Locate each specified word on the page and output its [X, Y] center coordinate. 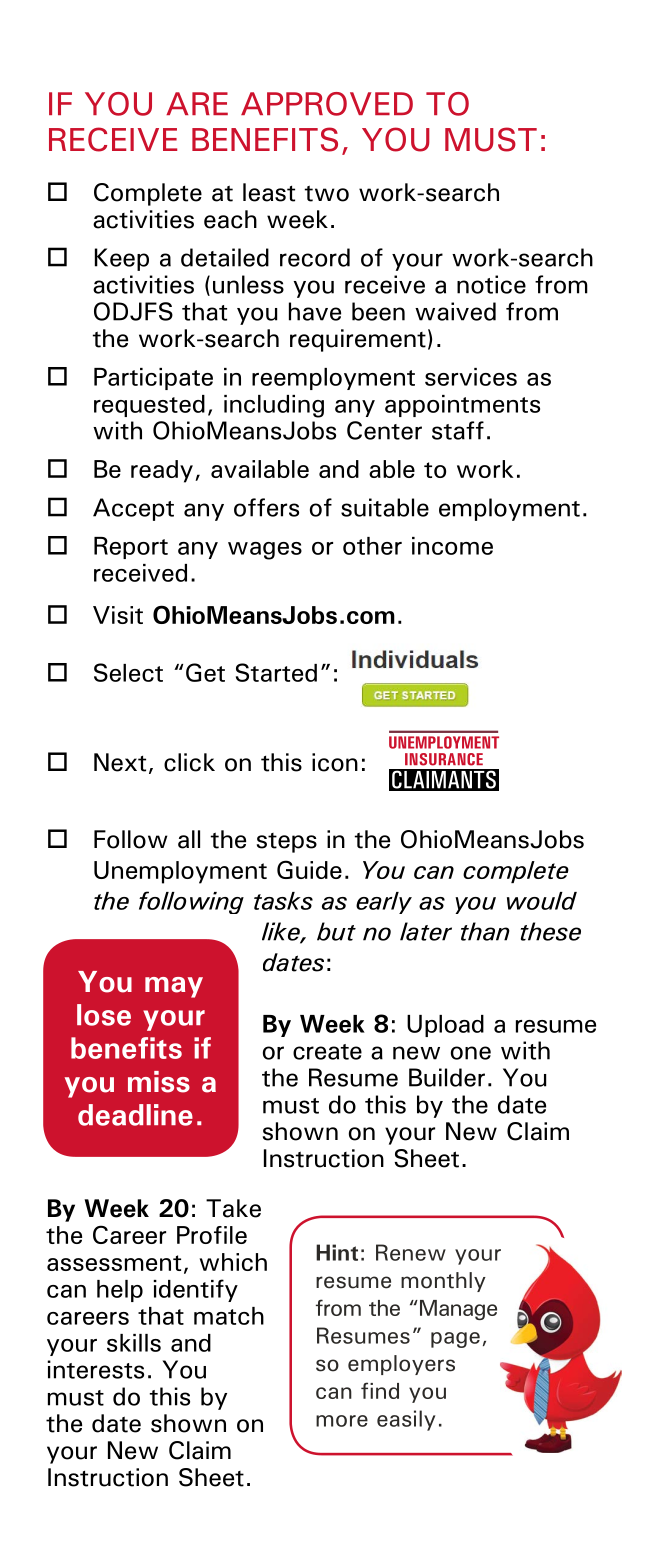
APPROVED [327, 104]
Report [131, 548]
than [485, 931]
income [452, 546]
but [336, 931]
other [372, 546]
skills [134, 1343]
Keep [122, 259]
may [174, 987]
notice [491, 284]
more [342, 1421]
